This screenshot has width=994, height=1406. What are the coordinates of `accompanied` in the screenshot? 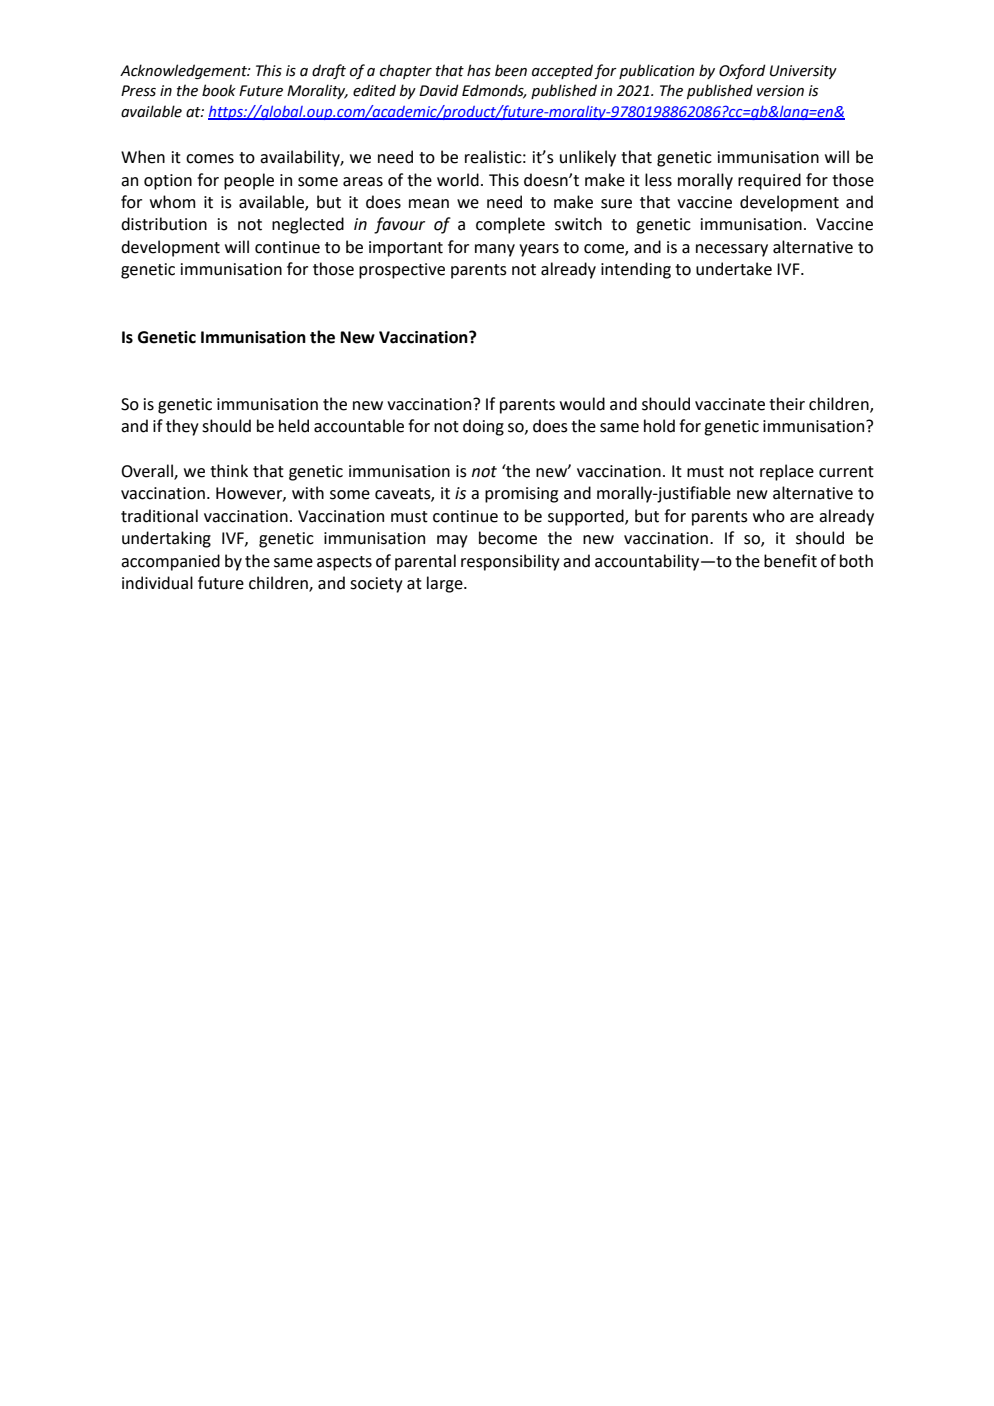 It's located at (170, 562).
